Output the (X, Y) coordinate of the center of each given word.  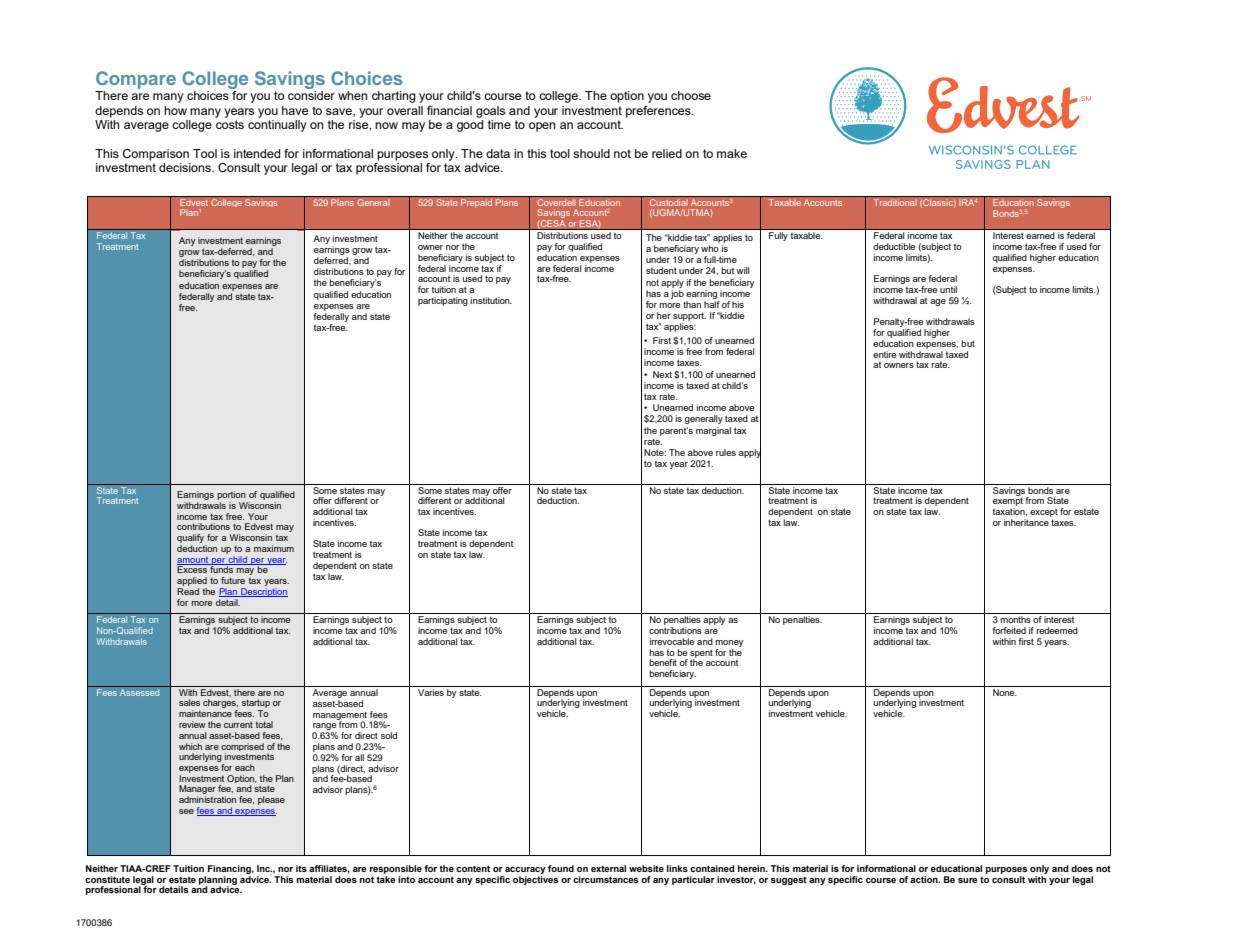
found (561, 868)
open (542, 127)
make (732, 153)
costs (229, 123)
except (1044, 512)
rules (726, 452)
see (186, 811)
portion (232, 495)
